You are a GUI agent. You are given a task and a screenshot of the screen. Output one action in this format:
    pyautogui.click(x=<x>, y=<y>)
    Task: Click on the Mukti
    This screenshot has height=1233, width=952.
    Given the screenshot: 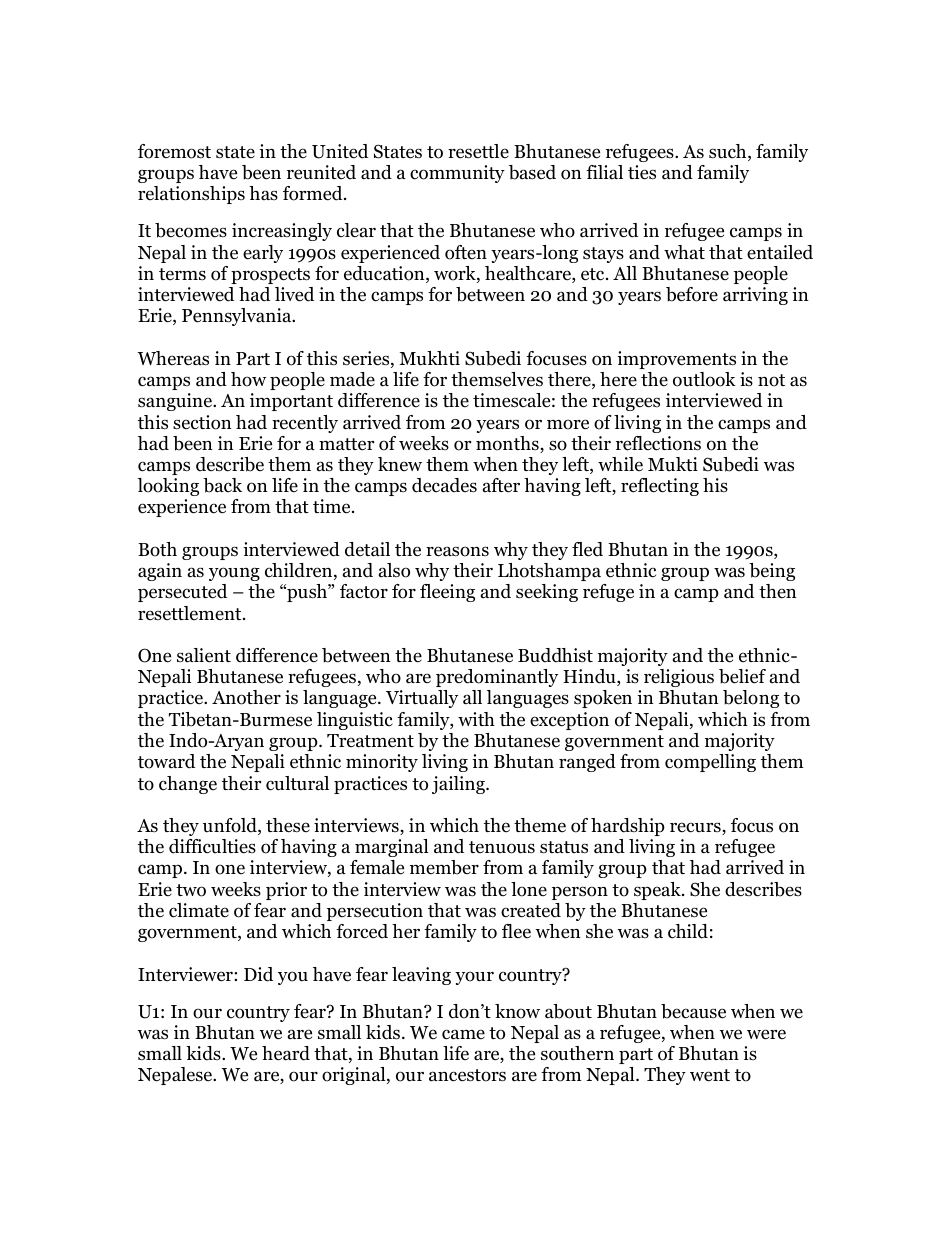 What is the action you would take?
    pyautogui.click(x=673, y=464)
